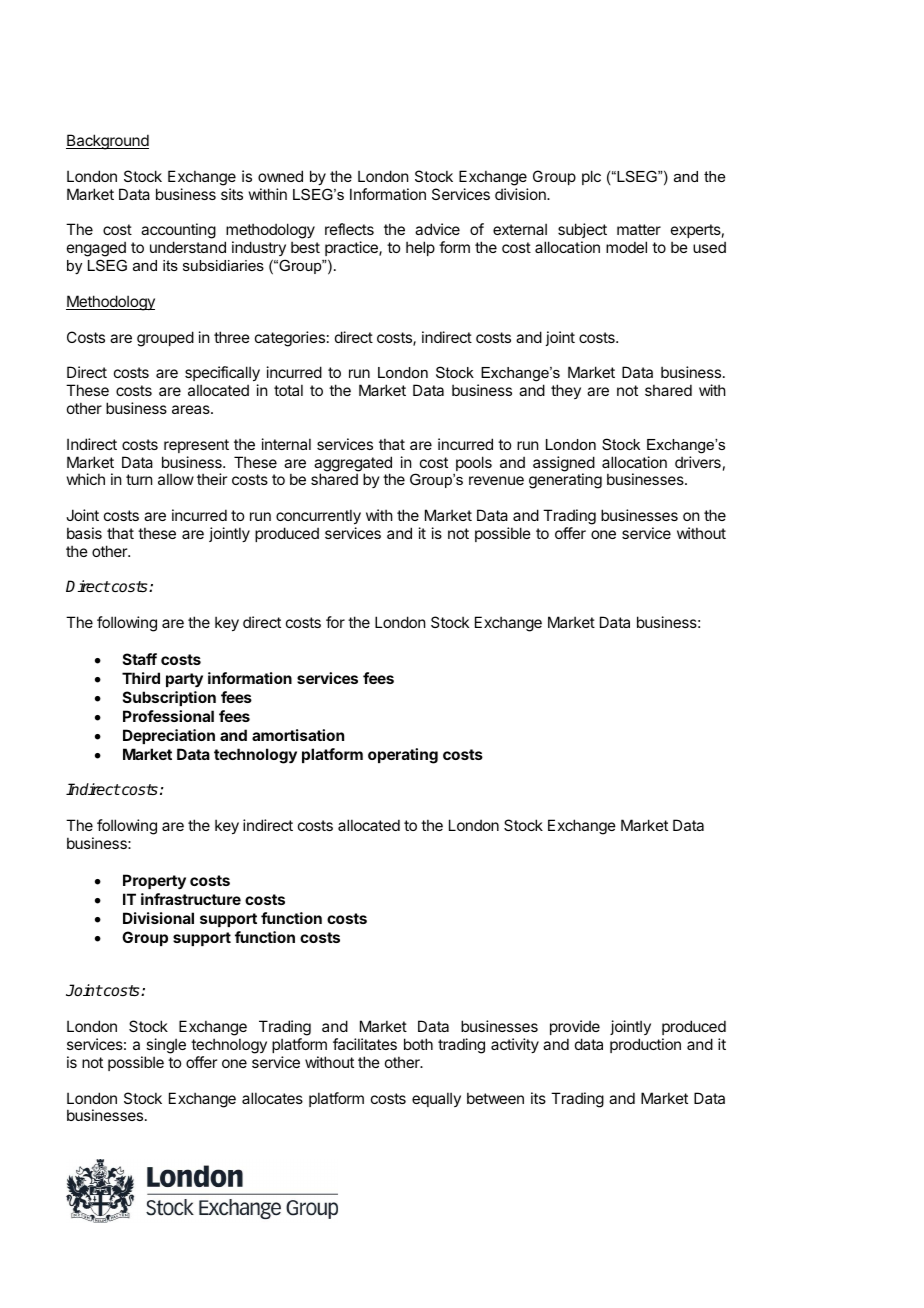 The image size is (924, 1308). I want to click on advice, so click(437, 229).
